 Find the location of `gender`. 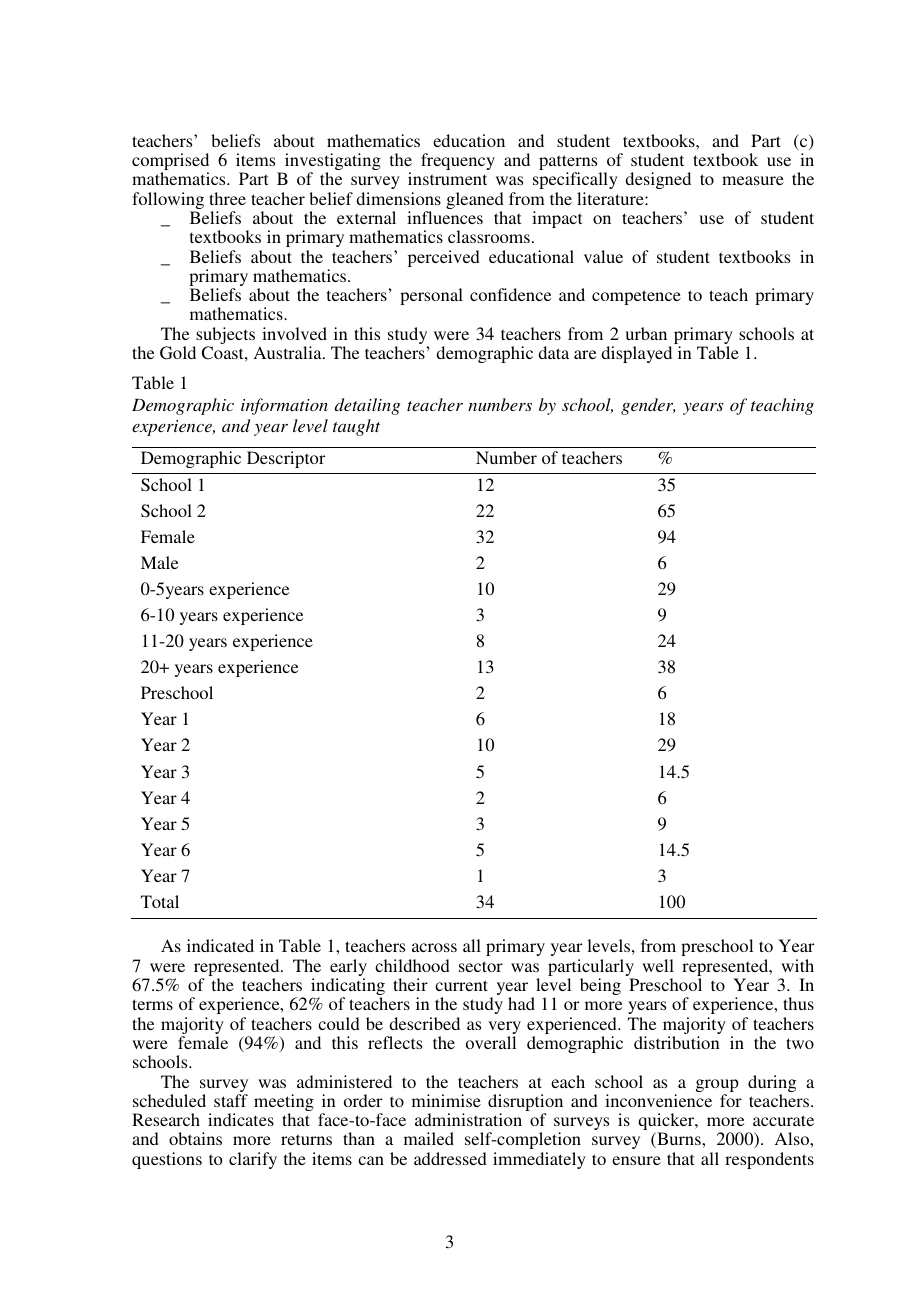

gender is located at coordinates (648, 406).
